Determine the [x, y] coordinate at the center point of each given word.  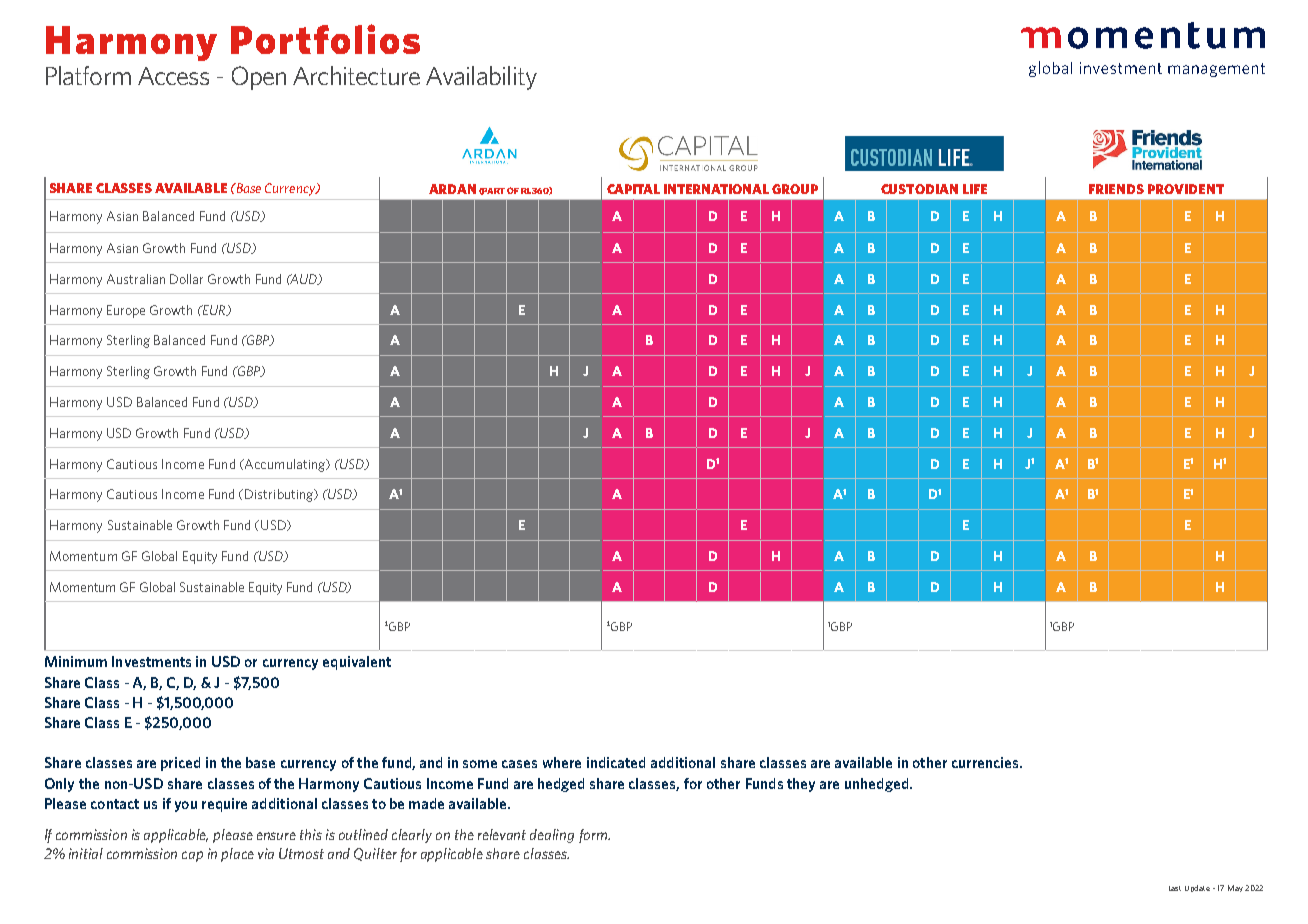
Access [173, 76]
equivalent [357, 663]
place [237, 855]
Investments [151, 661]
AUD [304, 279]
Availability [481, 78]
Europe [126, 311]
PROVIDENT [1186, 189]
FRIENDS [1116, 189]
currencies [986, 762]
